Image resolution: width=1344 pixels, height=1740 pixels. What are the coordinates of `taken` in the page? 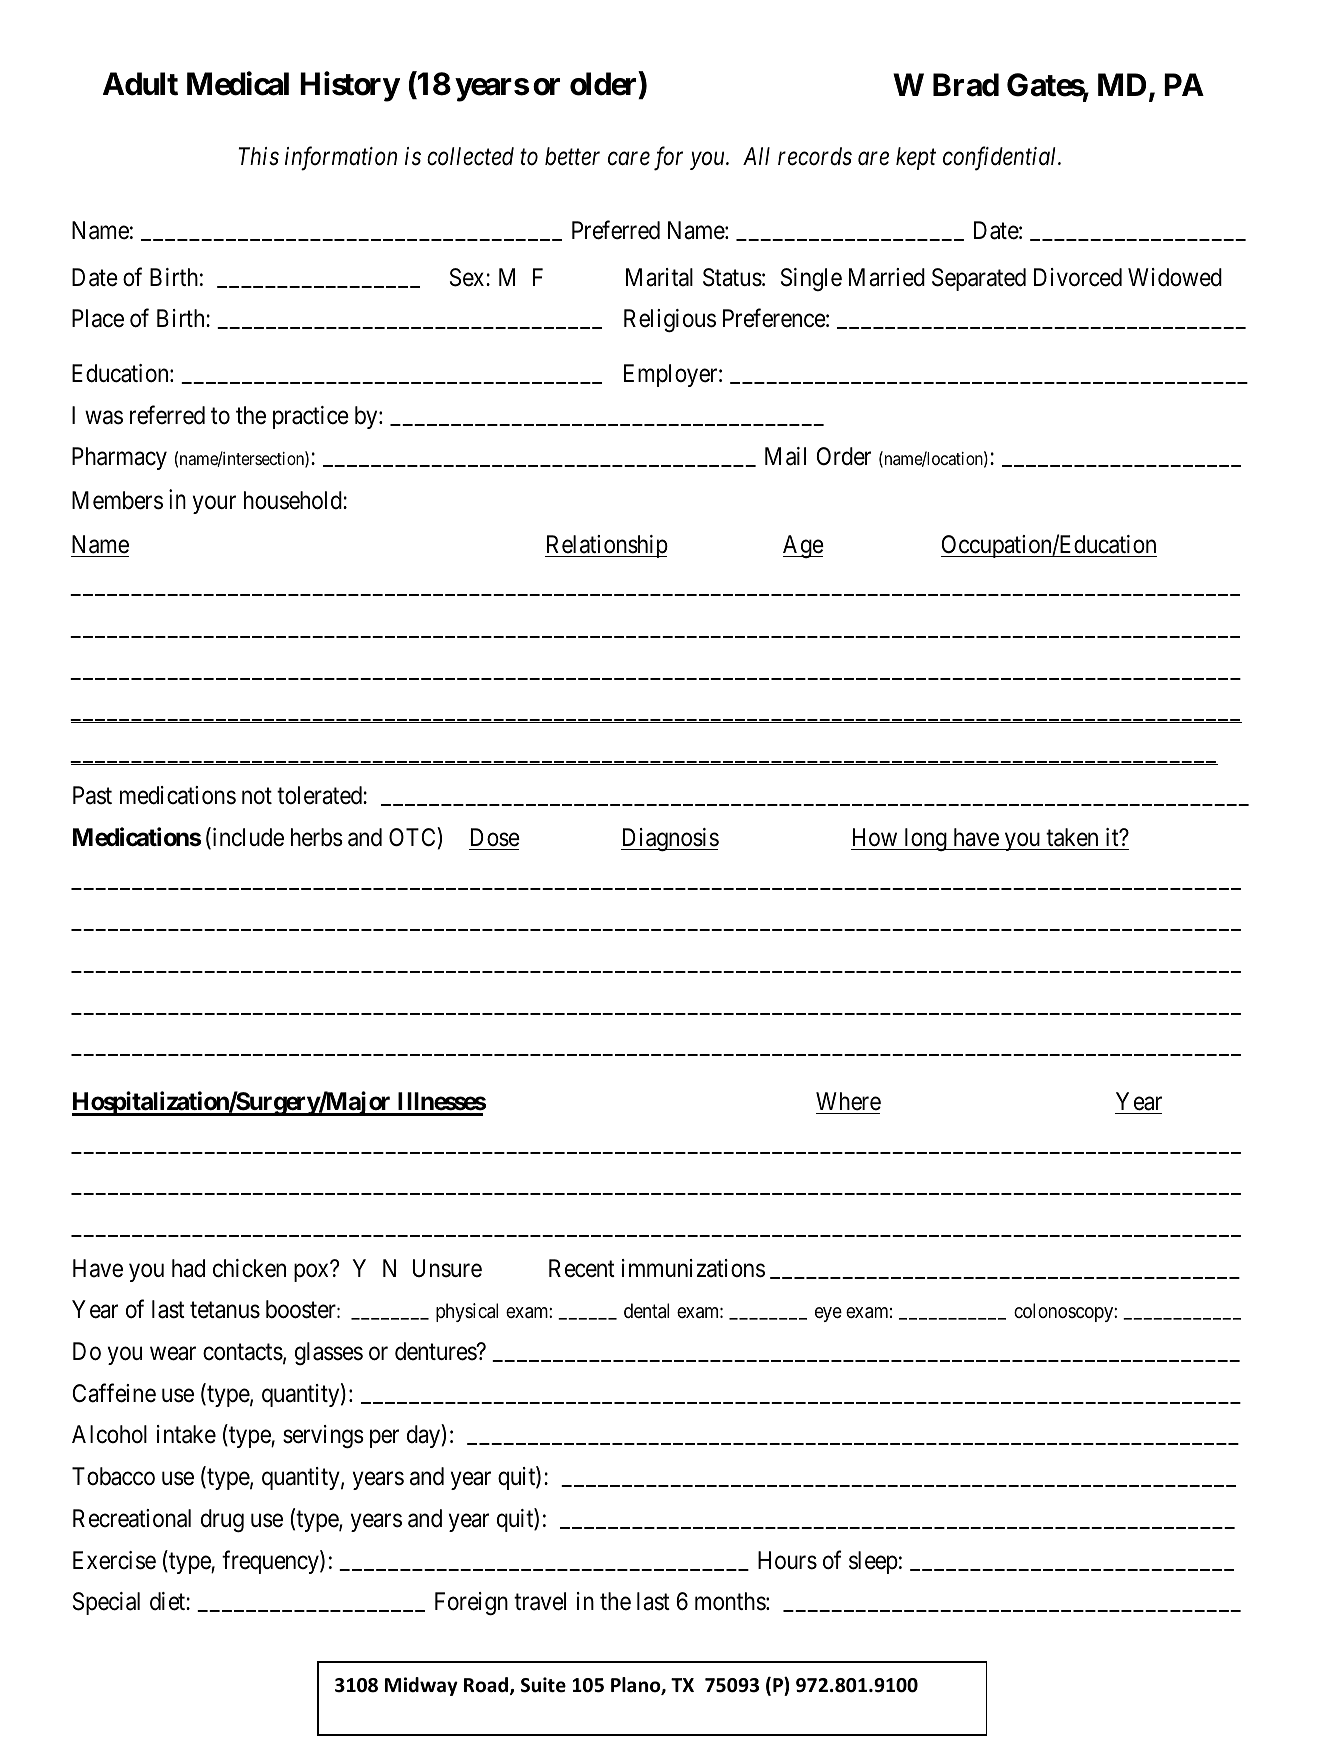 It's located at (1072, 837).
